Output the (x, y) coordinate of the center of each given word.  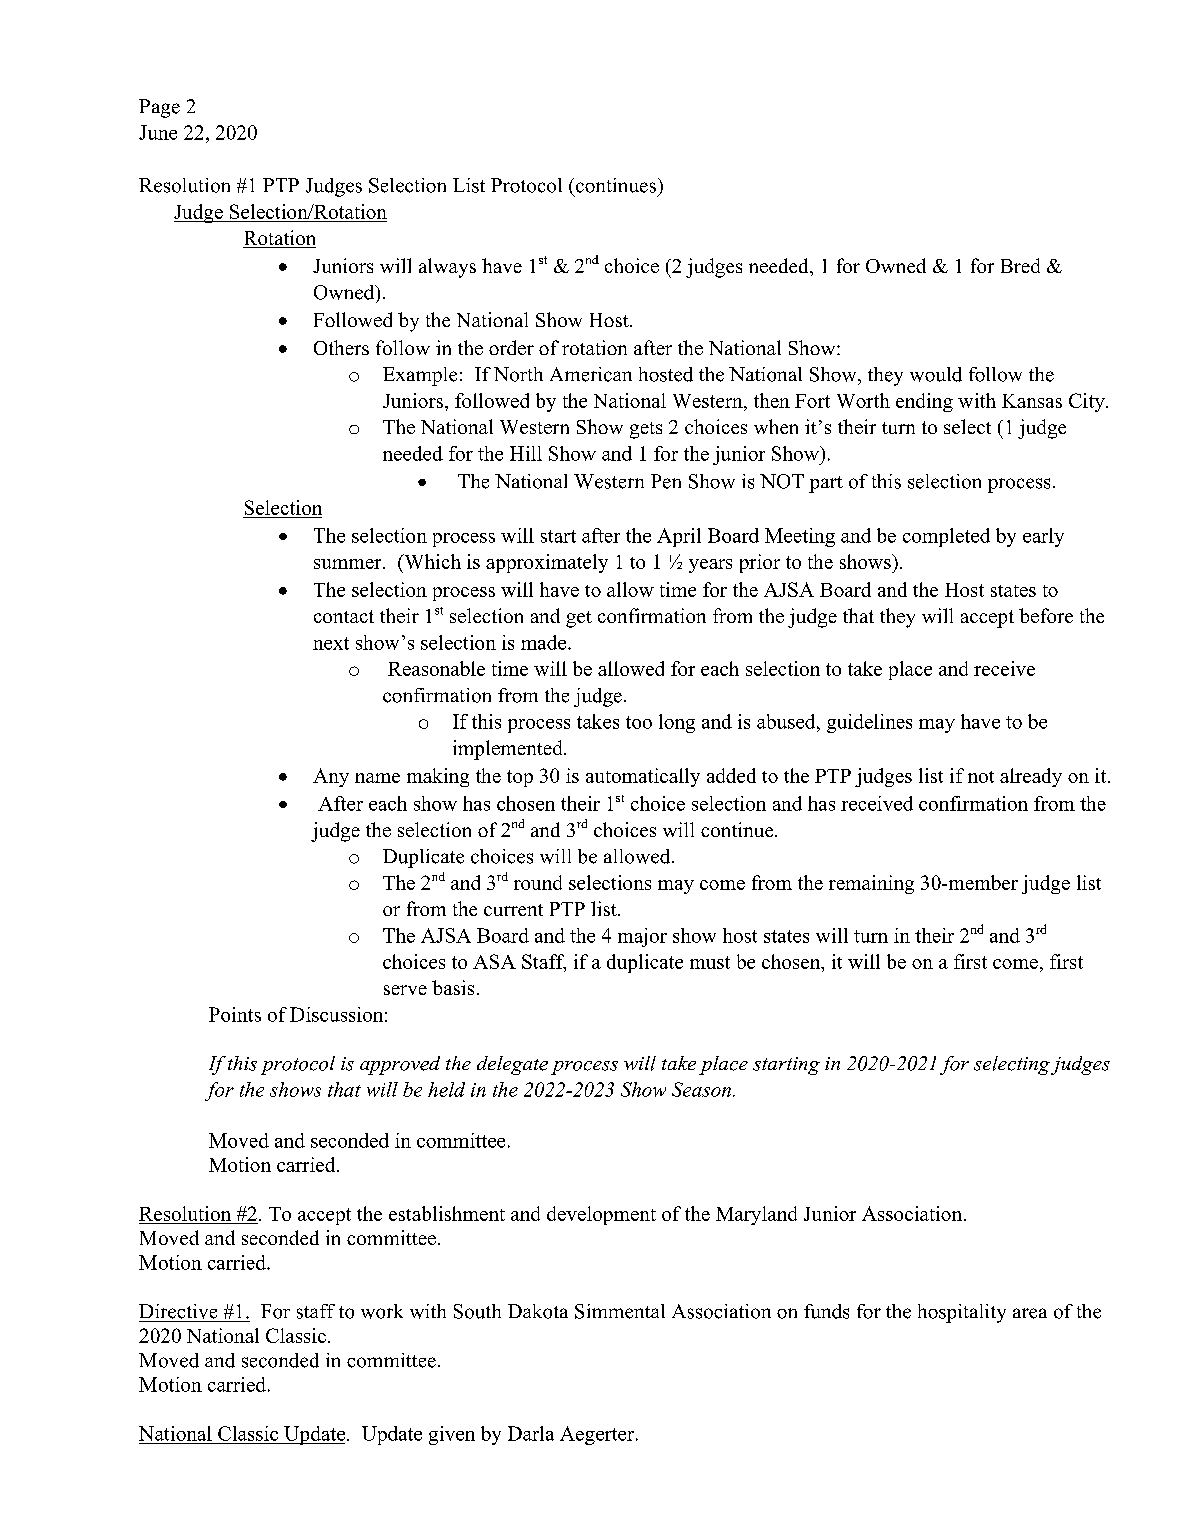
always (447, 268)
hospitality (962, 1313)
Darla (531, 1433)
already (1031, 777)
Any (331, 777)
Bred (1020, 265)
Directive (178, 1311)
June (158, 132)
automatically (643, 777)
